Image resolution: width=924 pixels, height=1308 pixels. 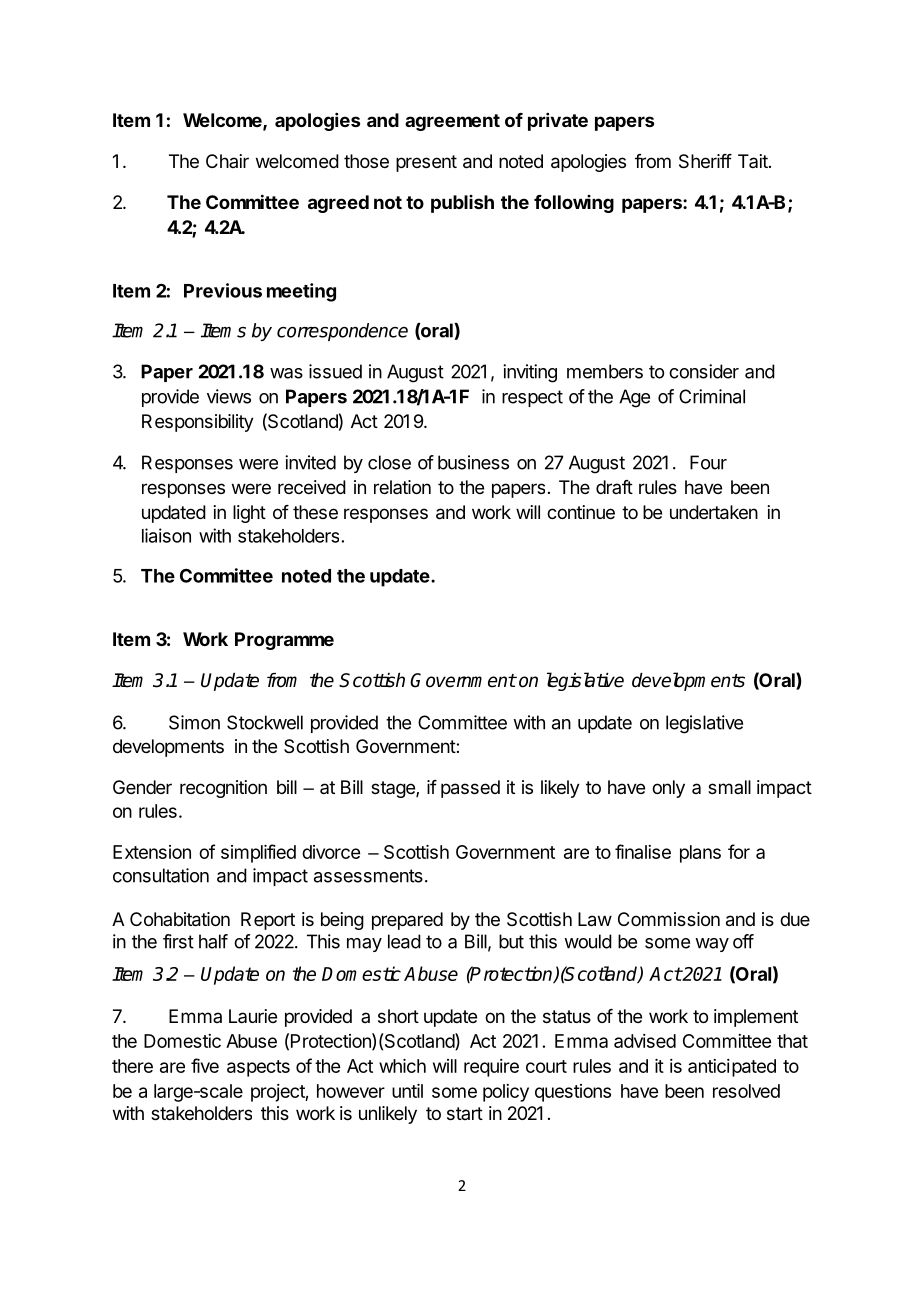 I want to click on inviting, so click(x=530, y=373).
